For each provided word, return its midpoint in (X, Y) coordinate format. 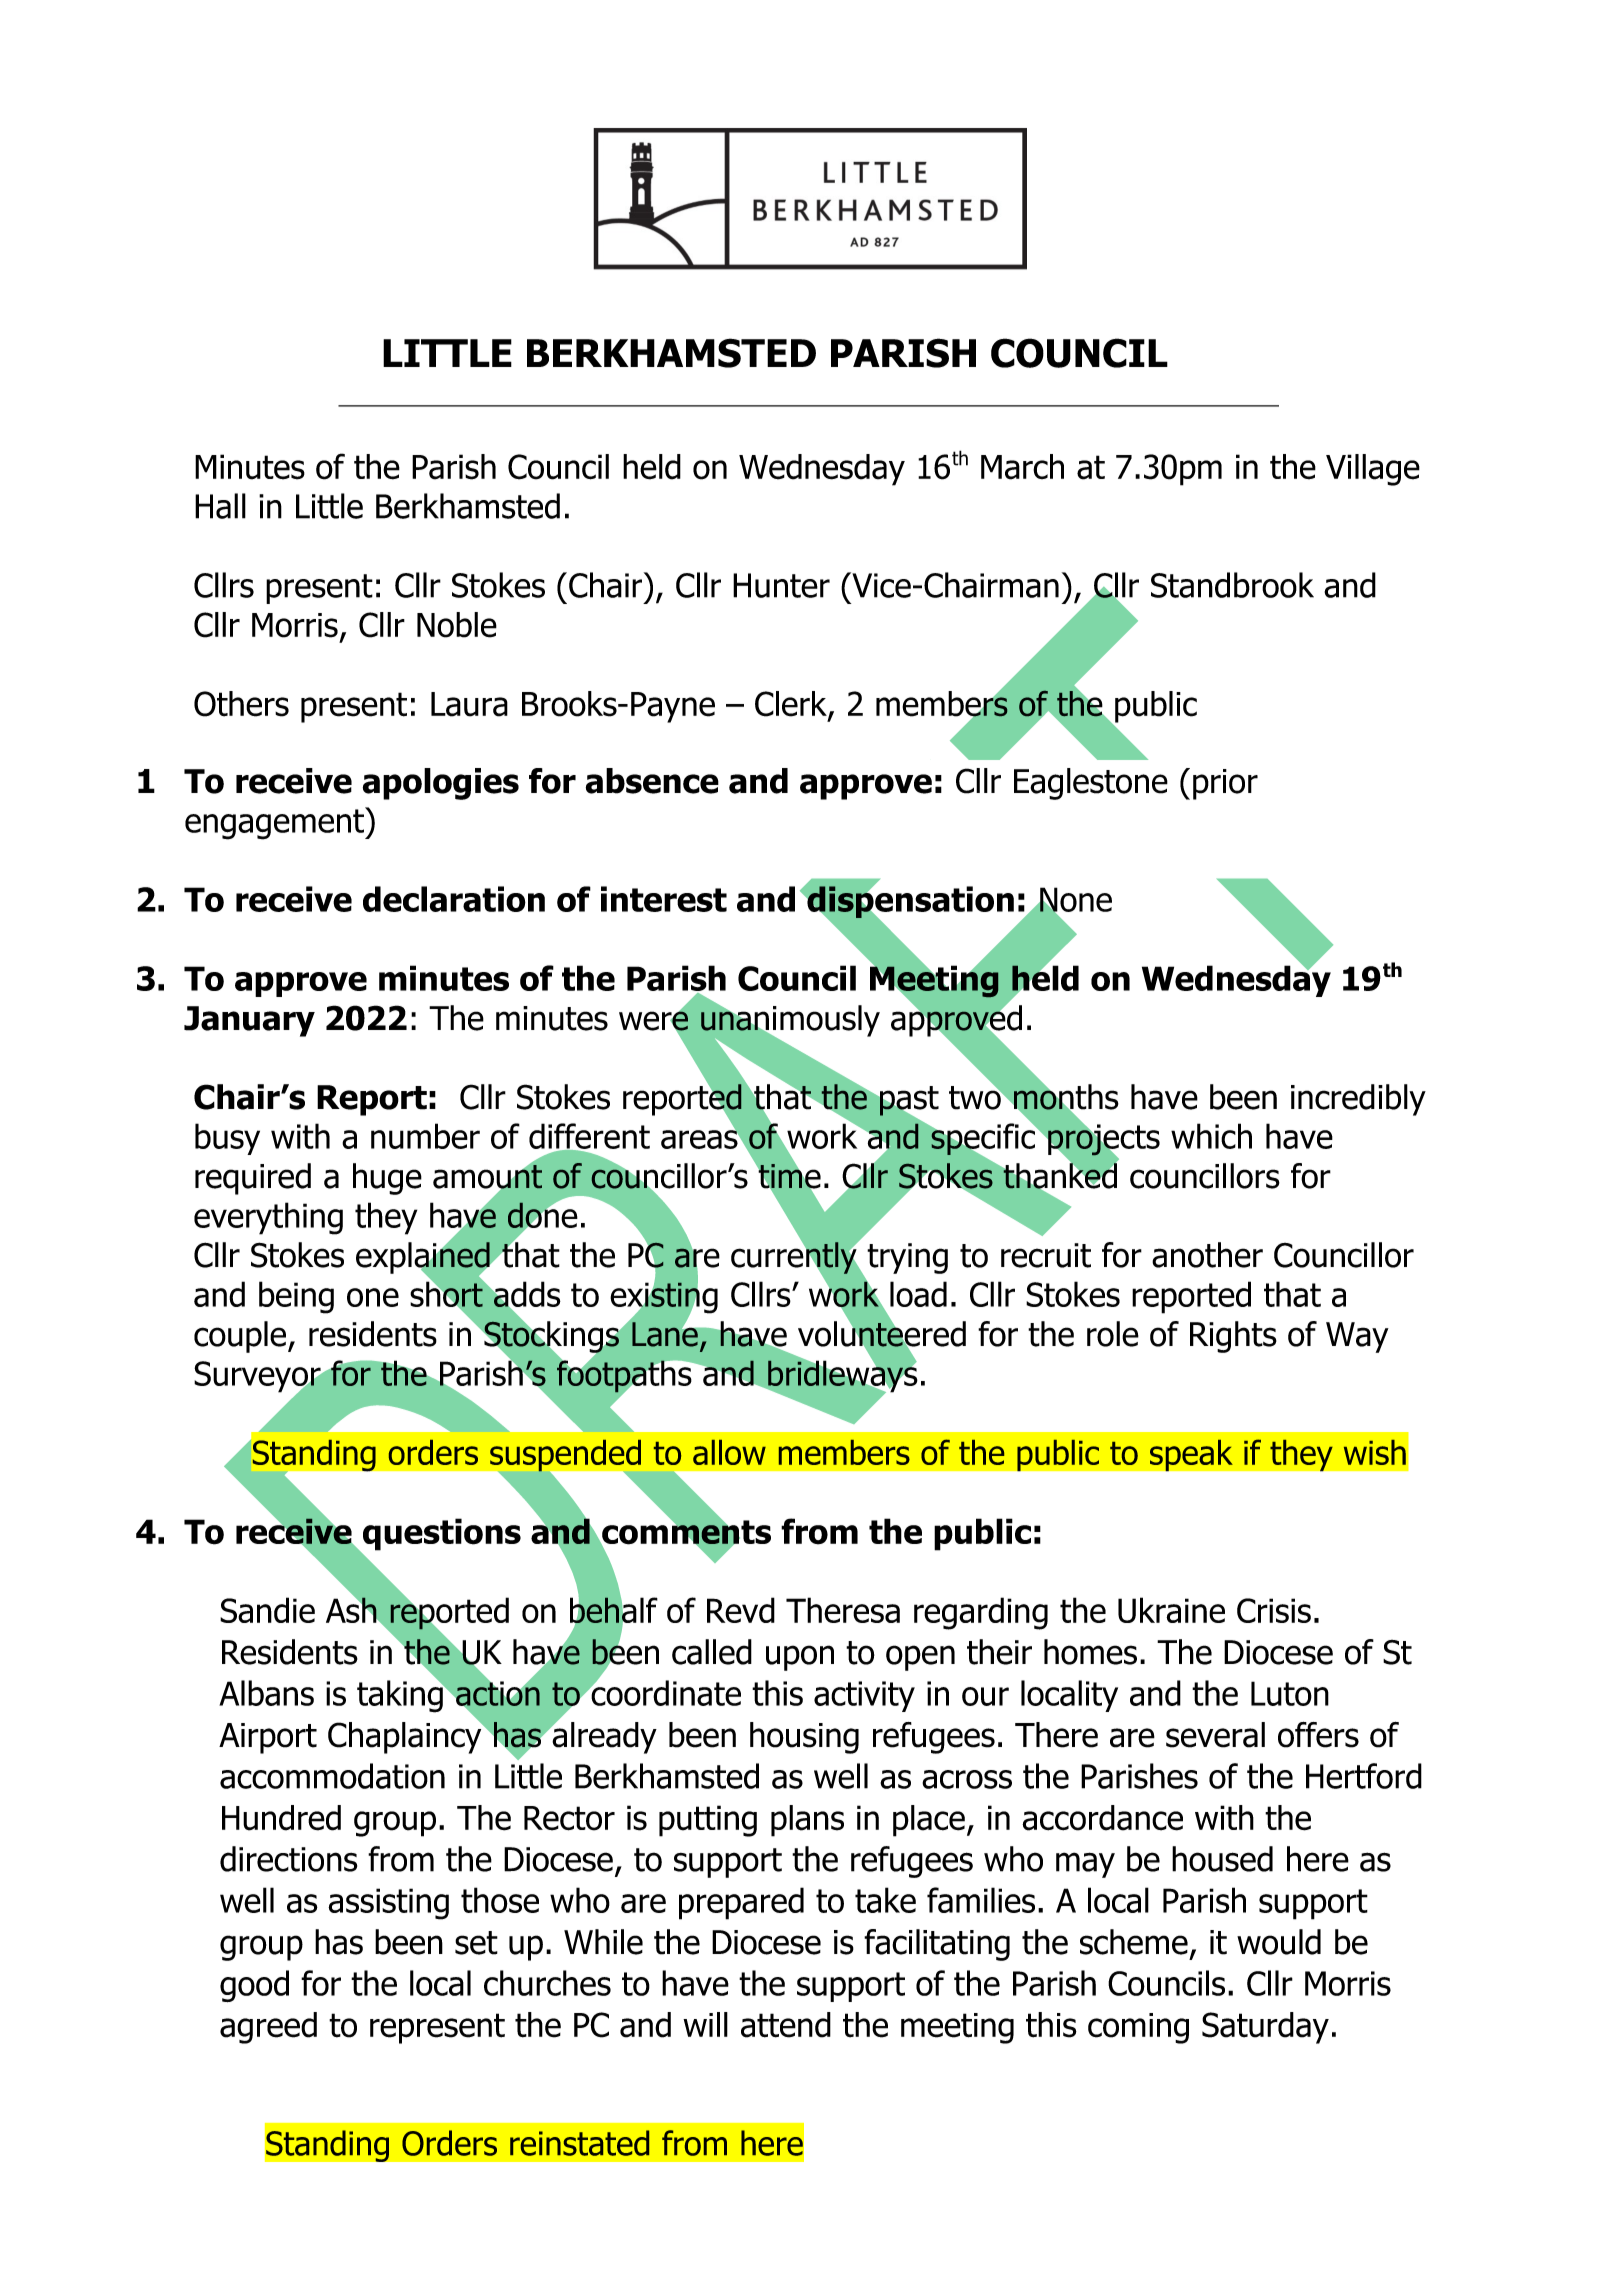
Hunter (781, 585)
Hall (220, 506)
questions (440, 1535)
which (1211, 1136)
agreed (268, 2028)
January (249, 1021)
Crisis (1274, 1610)
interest (664, 899)
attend (786, 2025)
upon (800, 1658)
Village (1373, 470)
